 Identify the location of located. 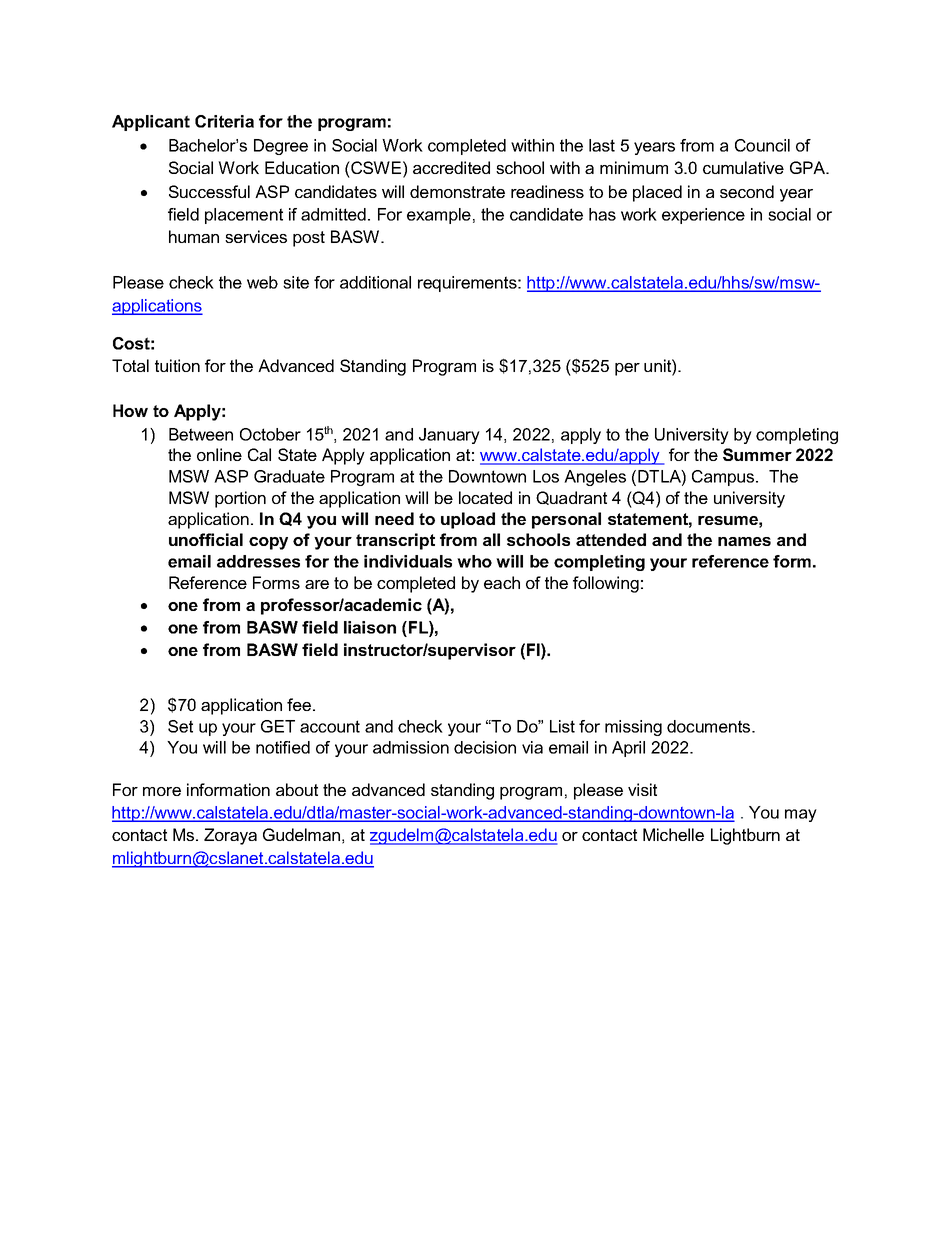
(485, 497).
